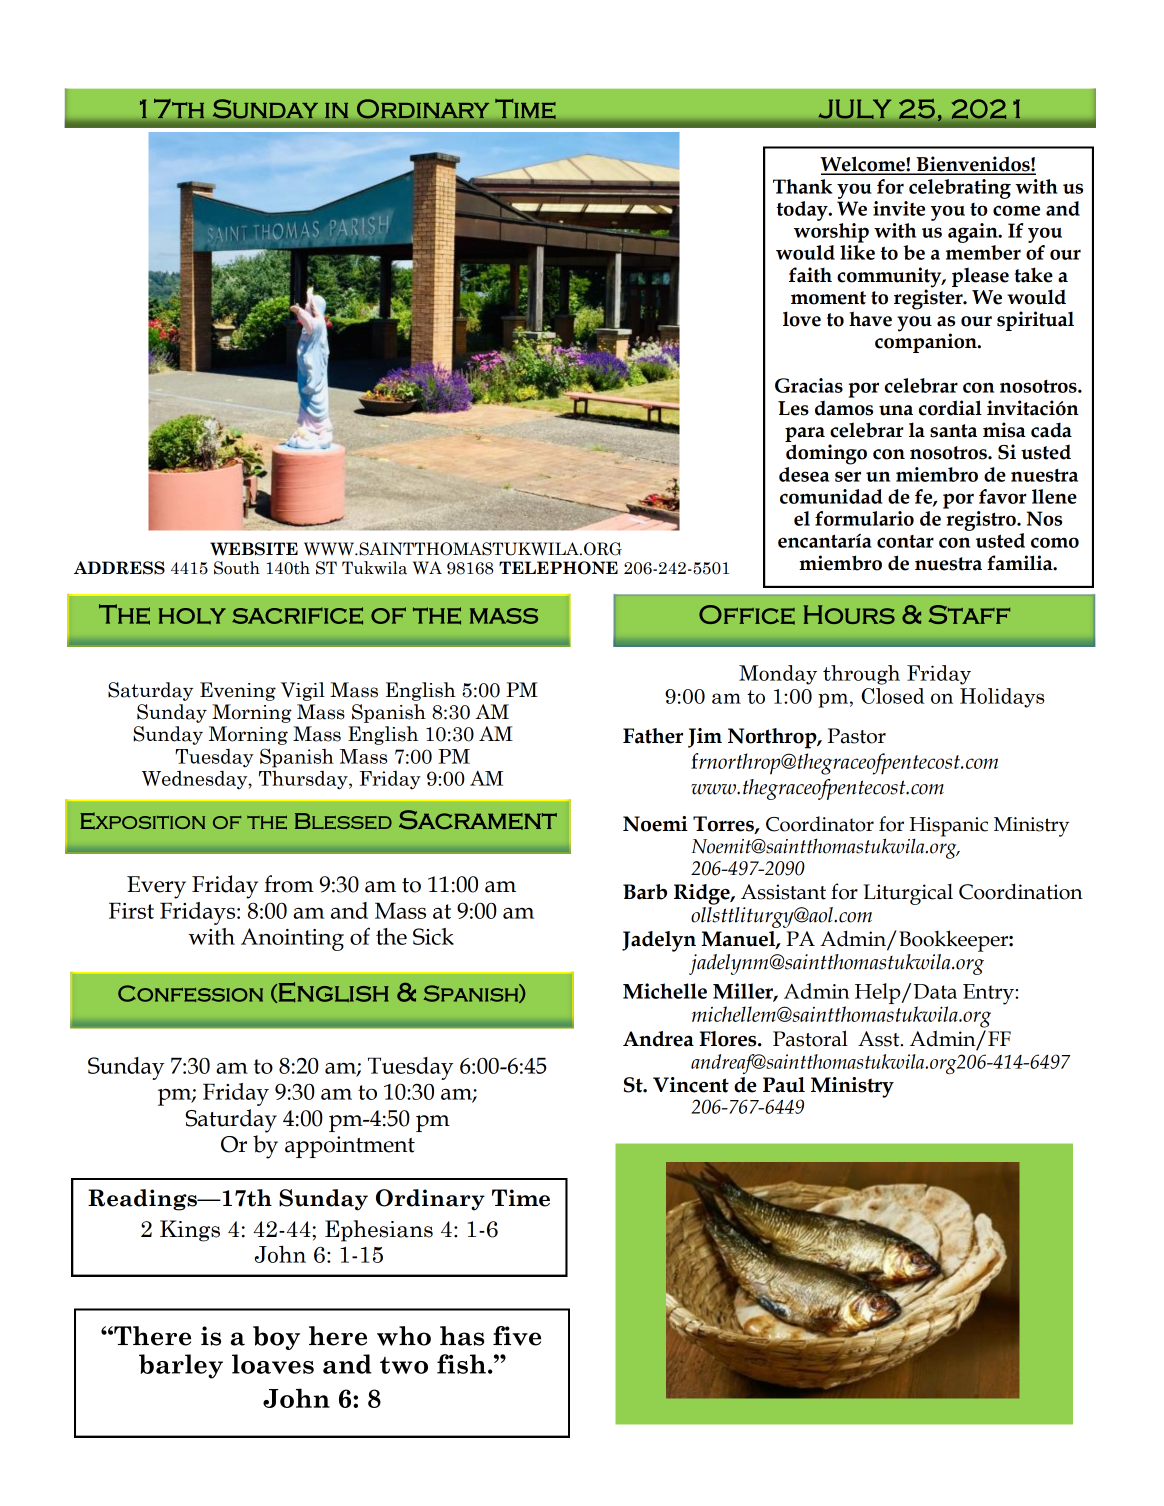 The width and height of the document is (1164, 1506). What do you see at coordinates (558, 568) in the document?
I see `TELEPHONE` at bounding box center [558, 568].
